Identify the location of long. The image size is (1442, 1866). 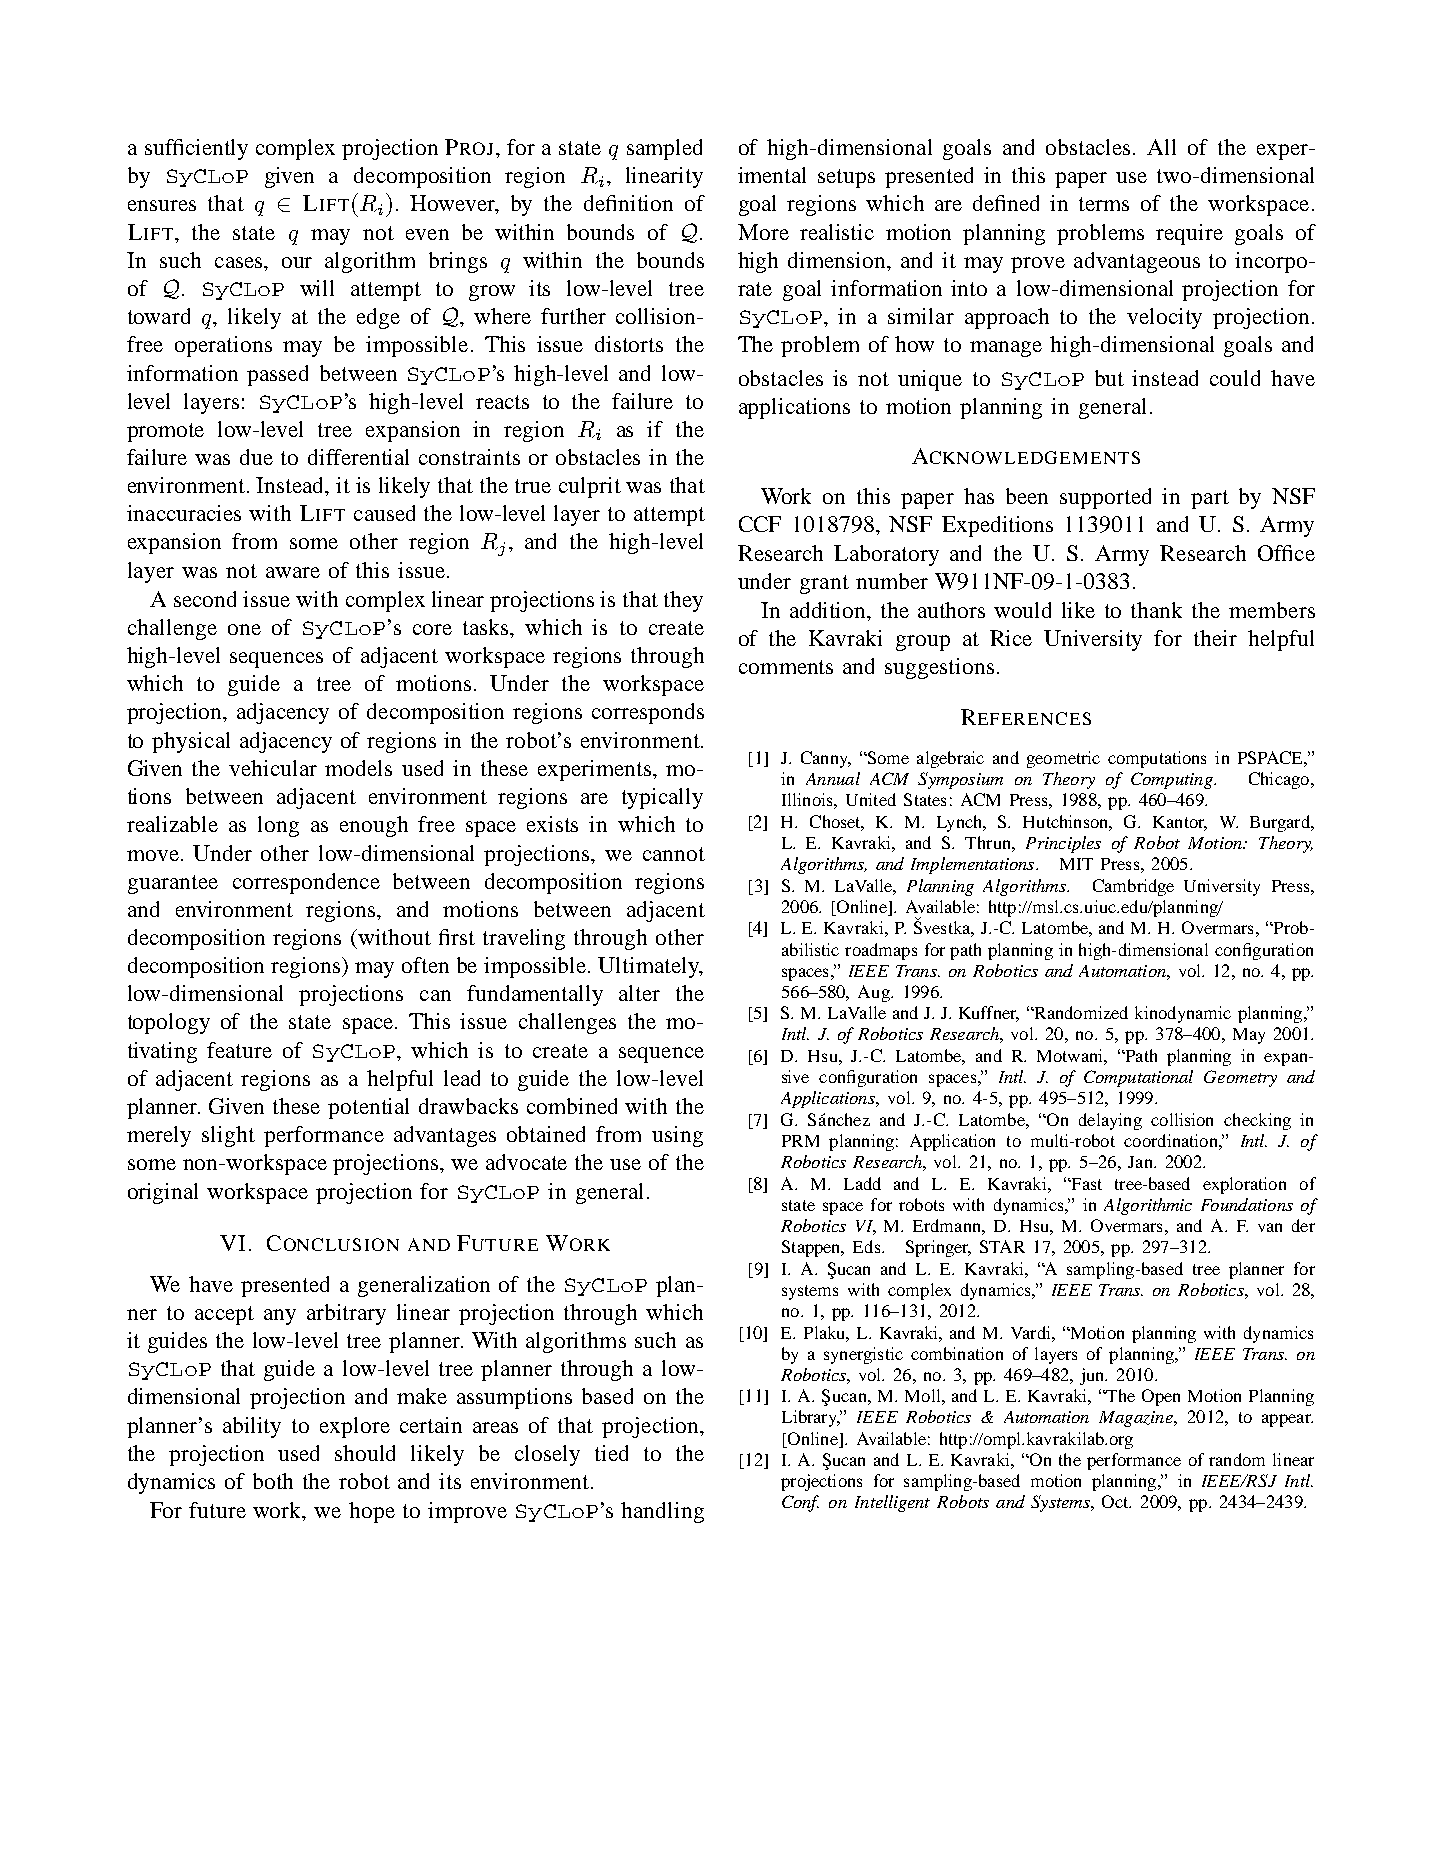
(278, 826).
